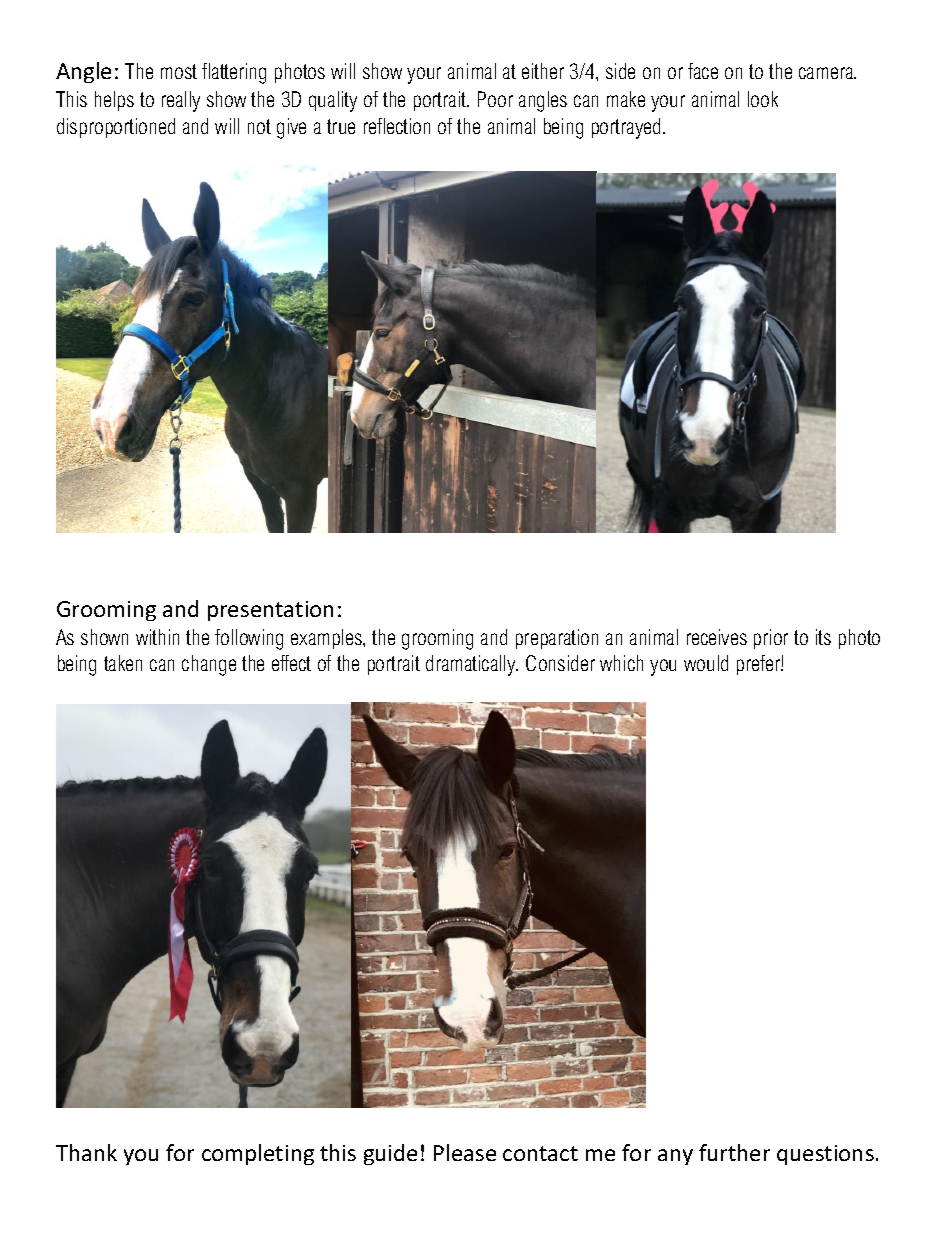 The image size is (952, 1233). Describe the element at coordinates (495, 99) in the screenshot. I see `Poor` at that location.
